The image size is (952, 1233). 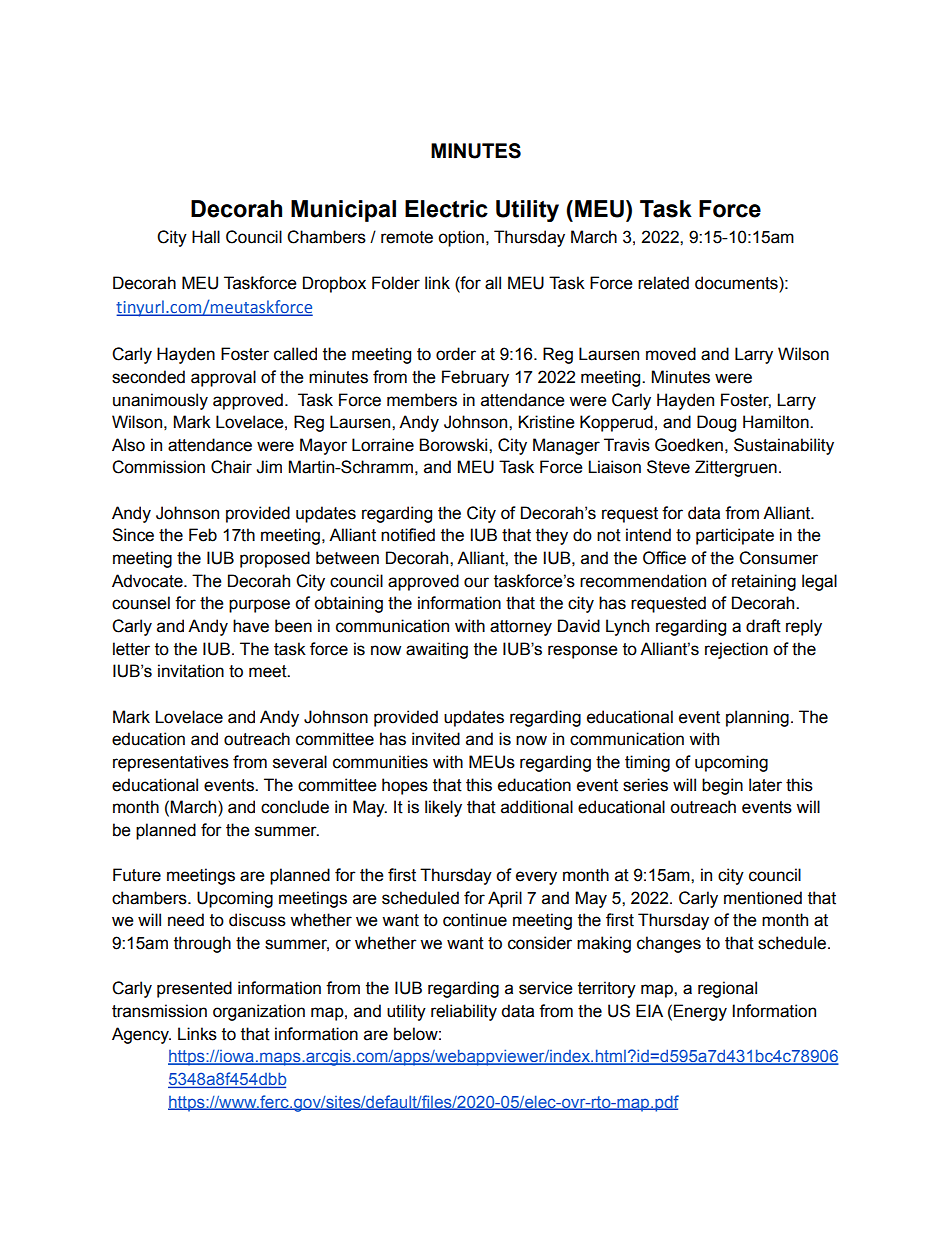 What do you see at coordinates (251, 626) in the image?
I see `have` at bounding box center [251, 626].
